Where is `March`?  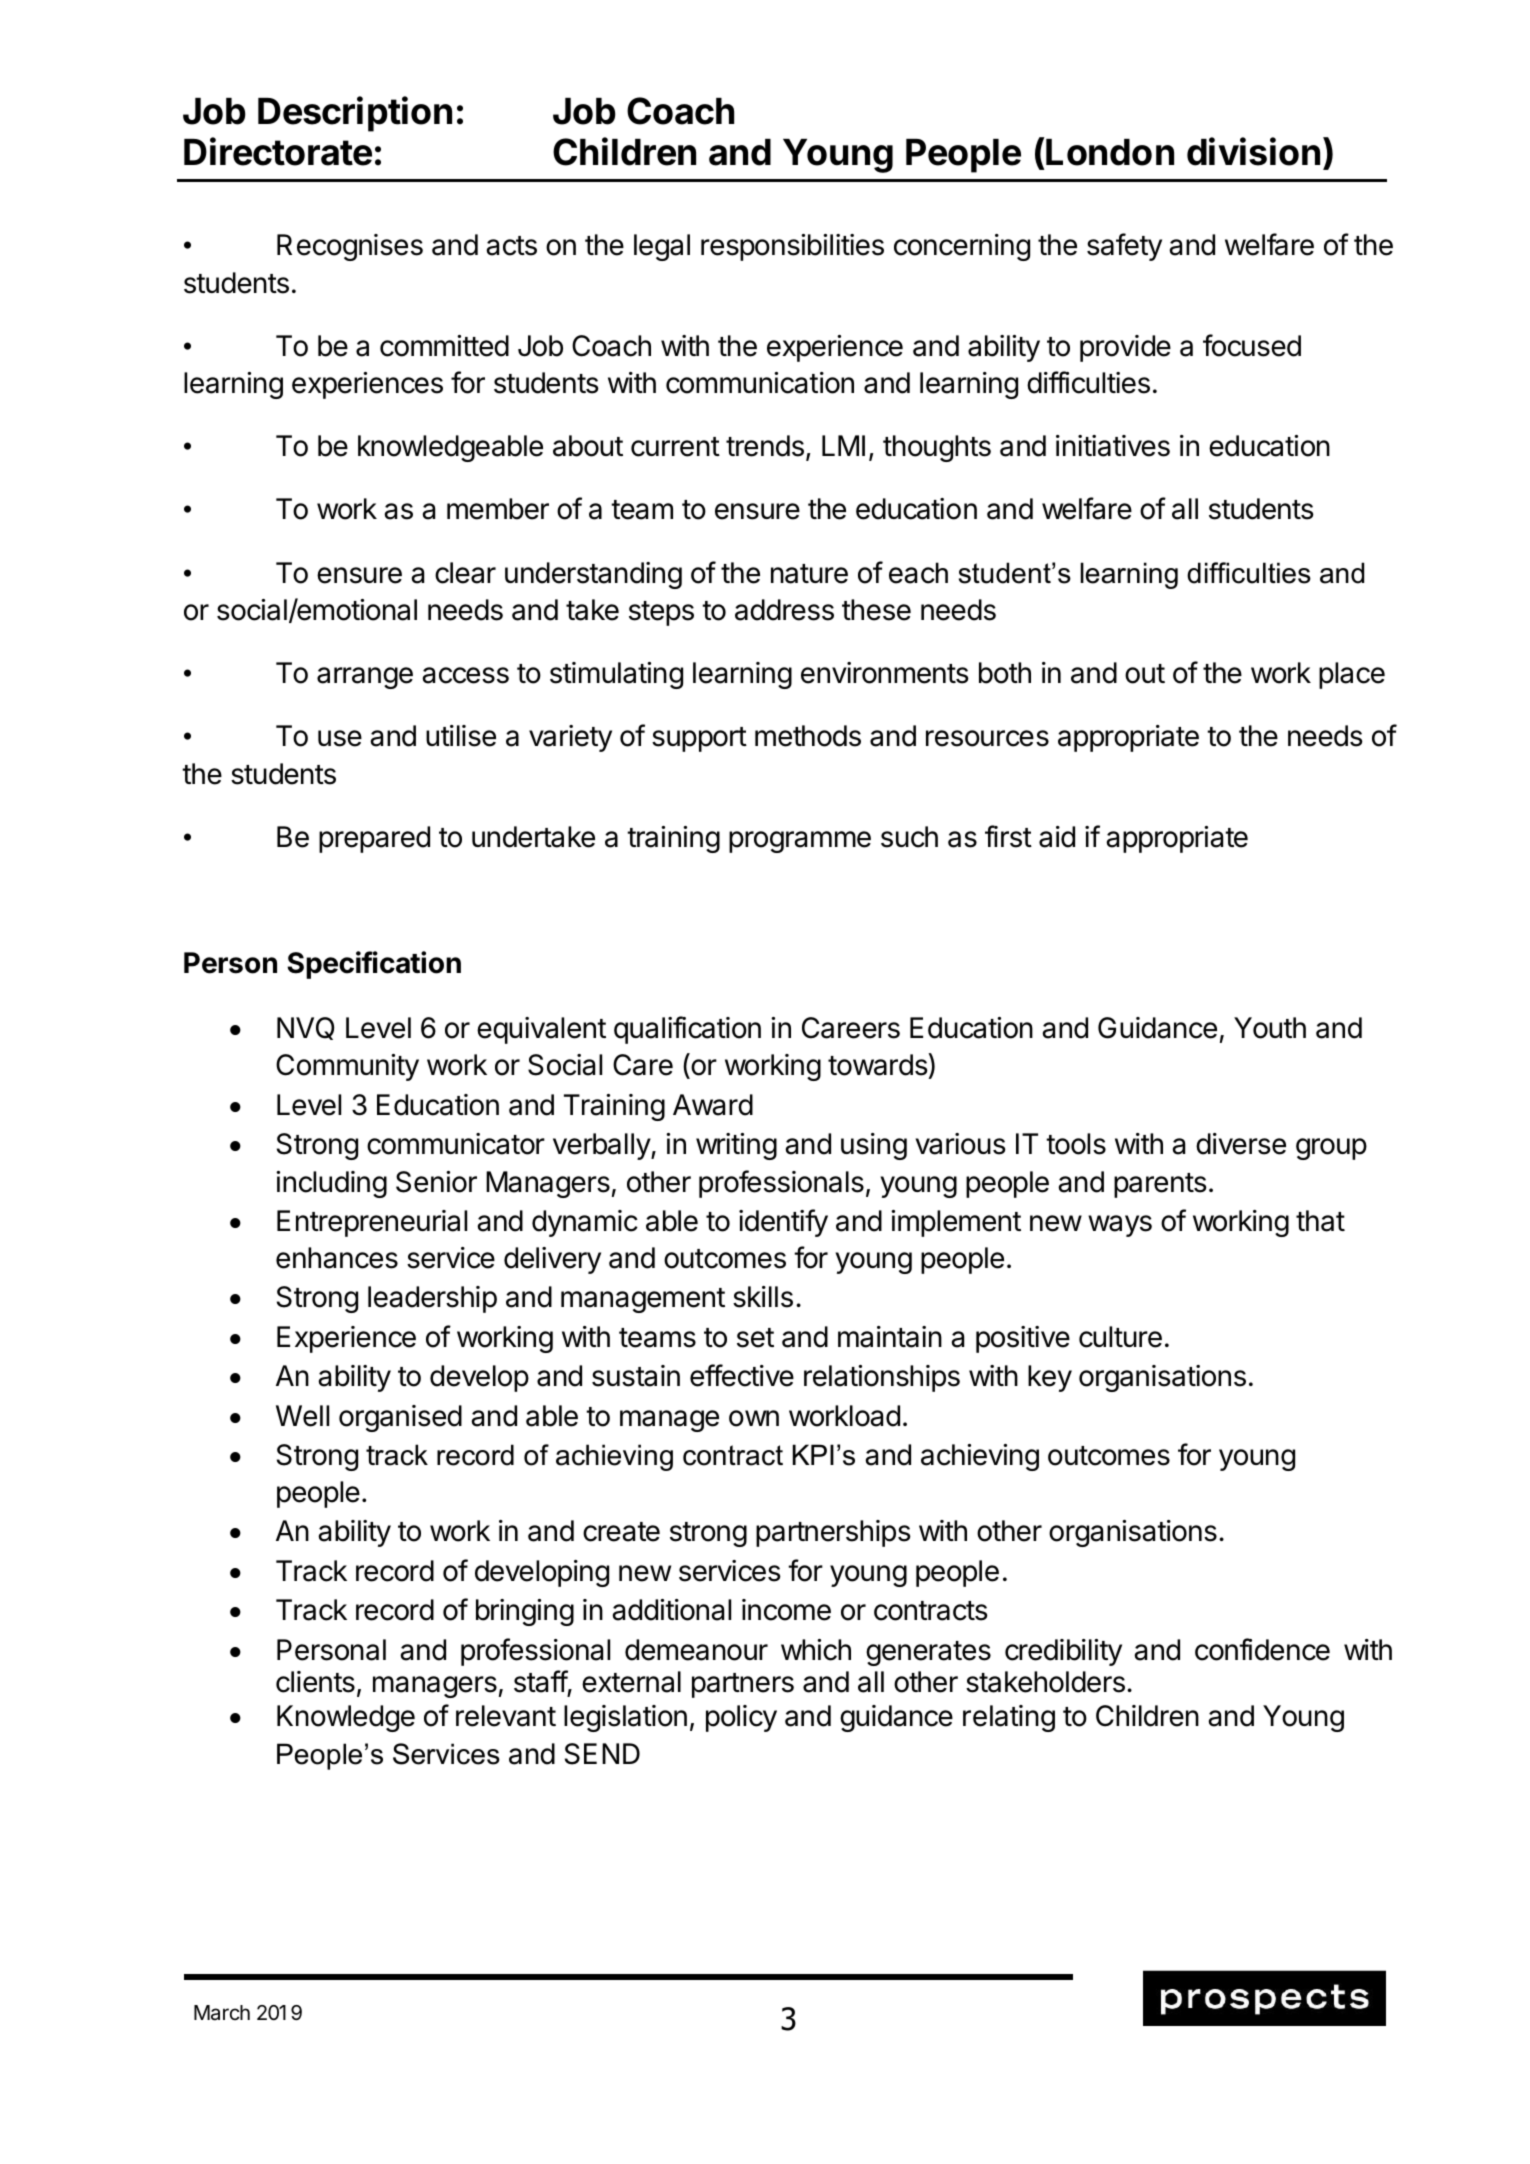
March is located at coordinates (222, 2013).
